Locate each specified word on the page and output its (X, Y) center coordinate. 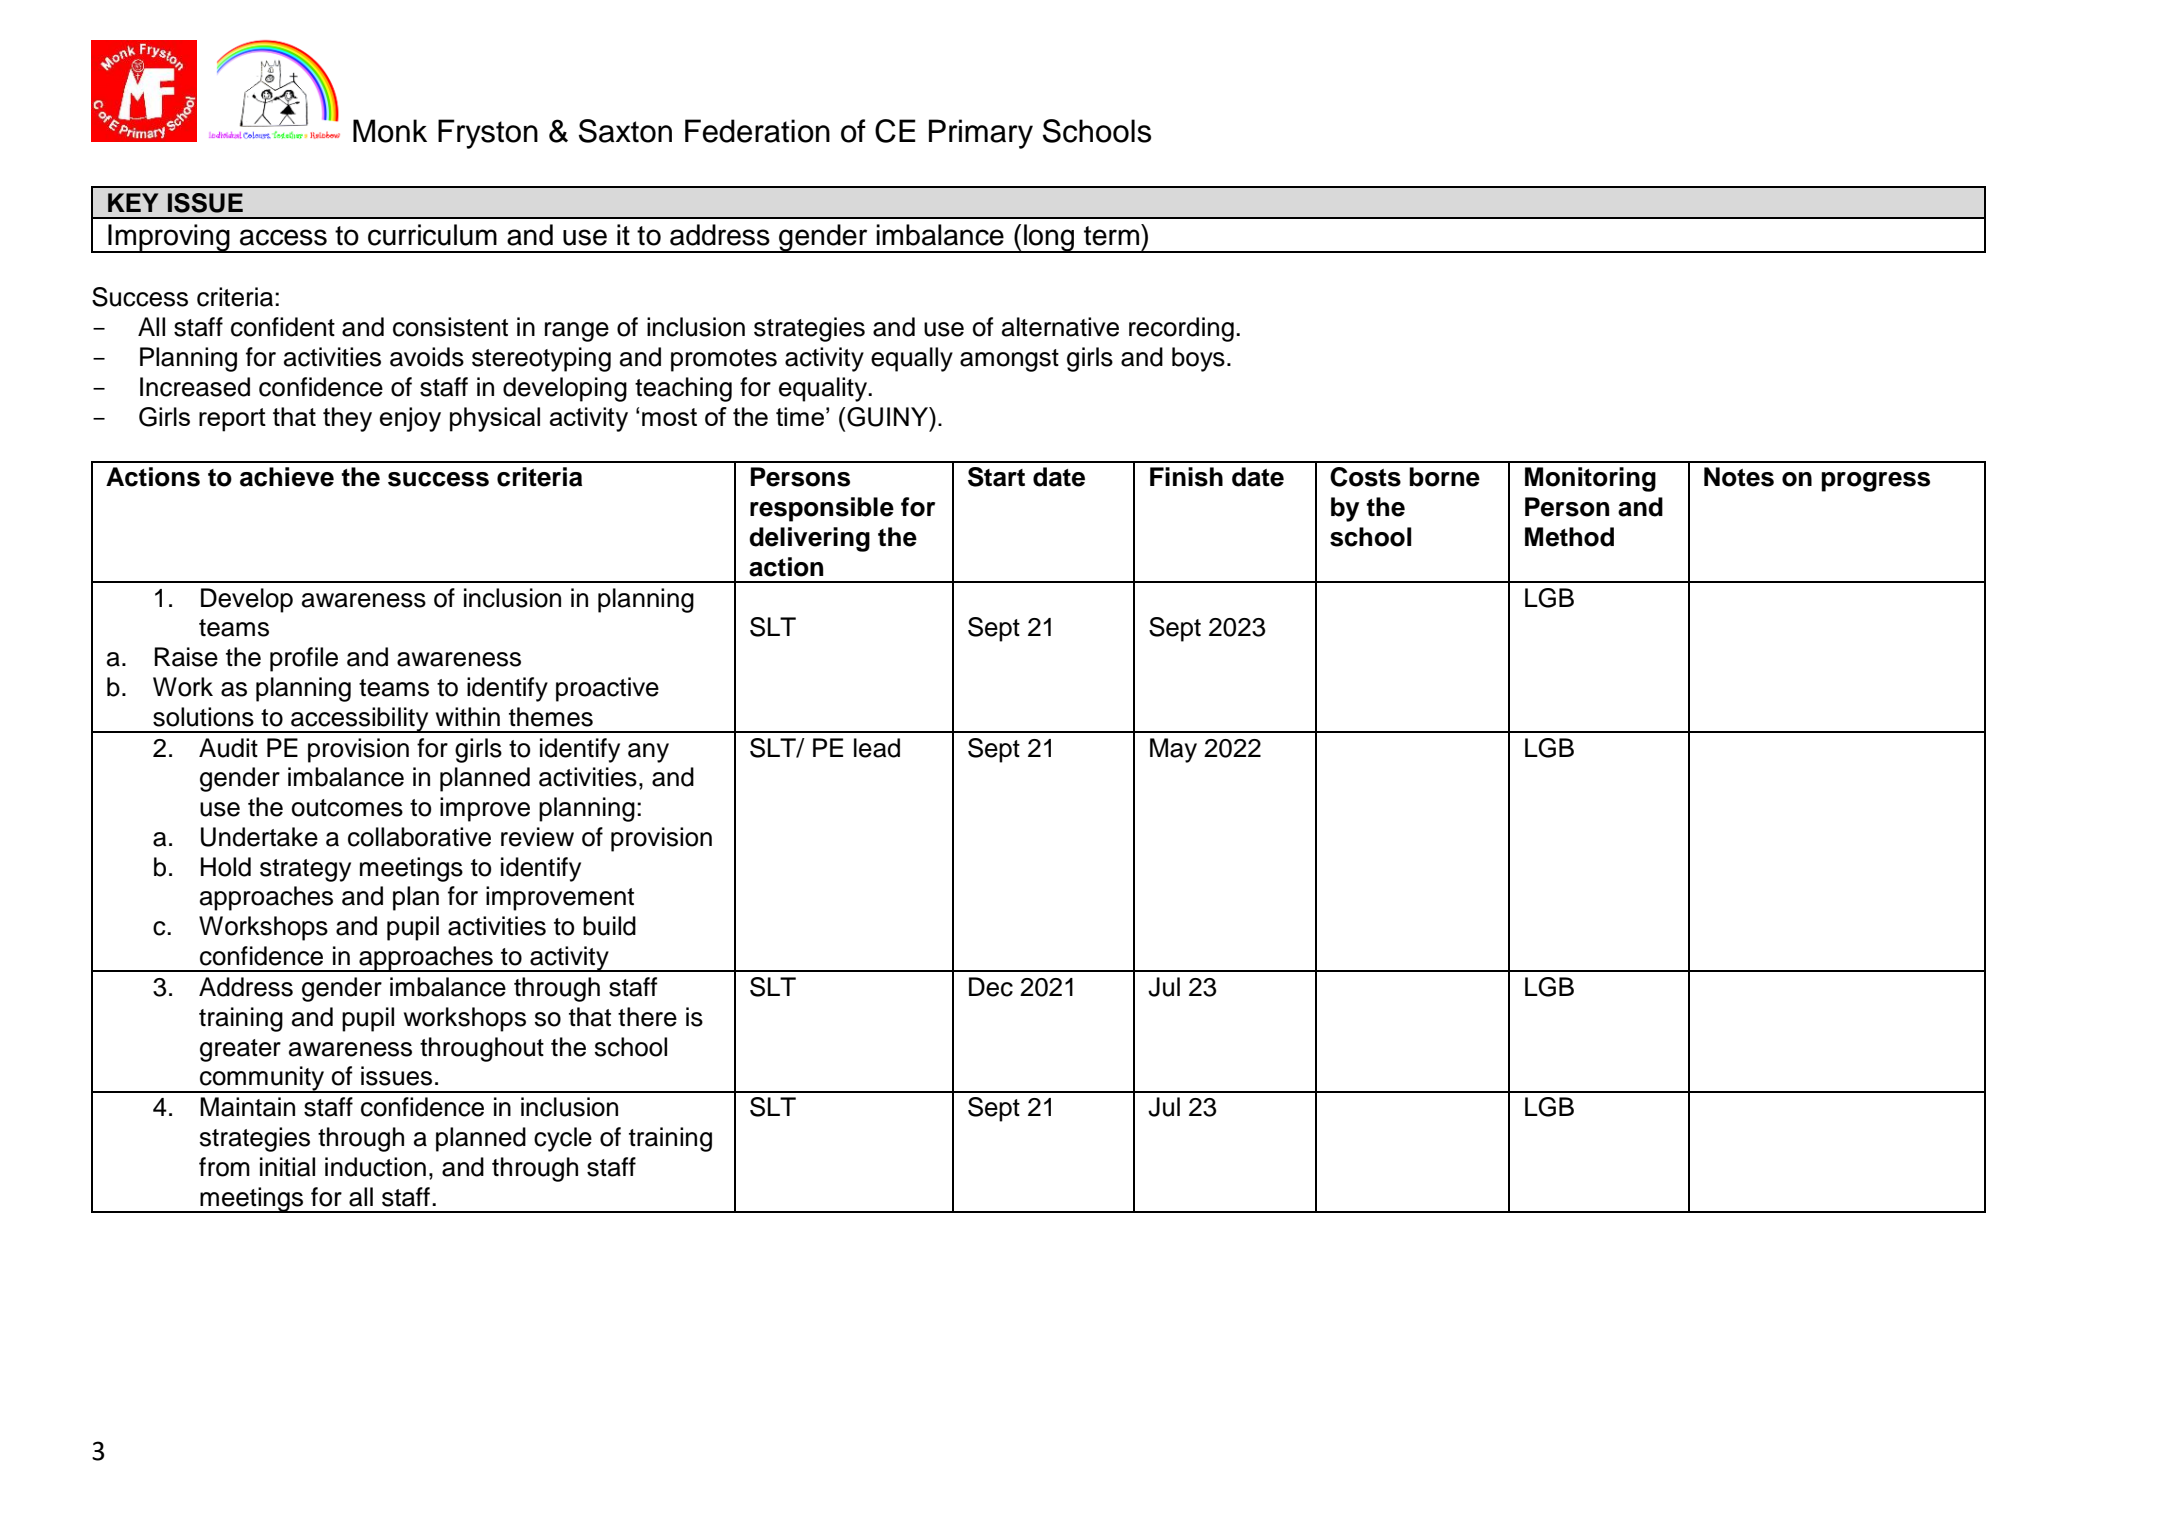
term (1111, 236)
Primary (981, 134)
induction (375, 1167)
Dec (991, 987)
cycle (563, 1139)
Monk (390, 131)
